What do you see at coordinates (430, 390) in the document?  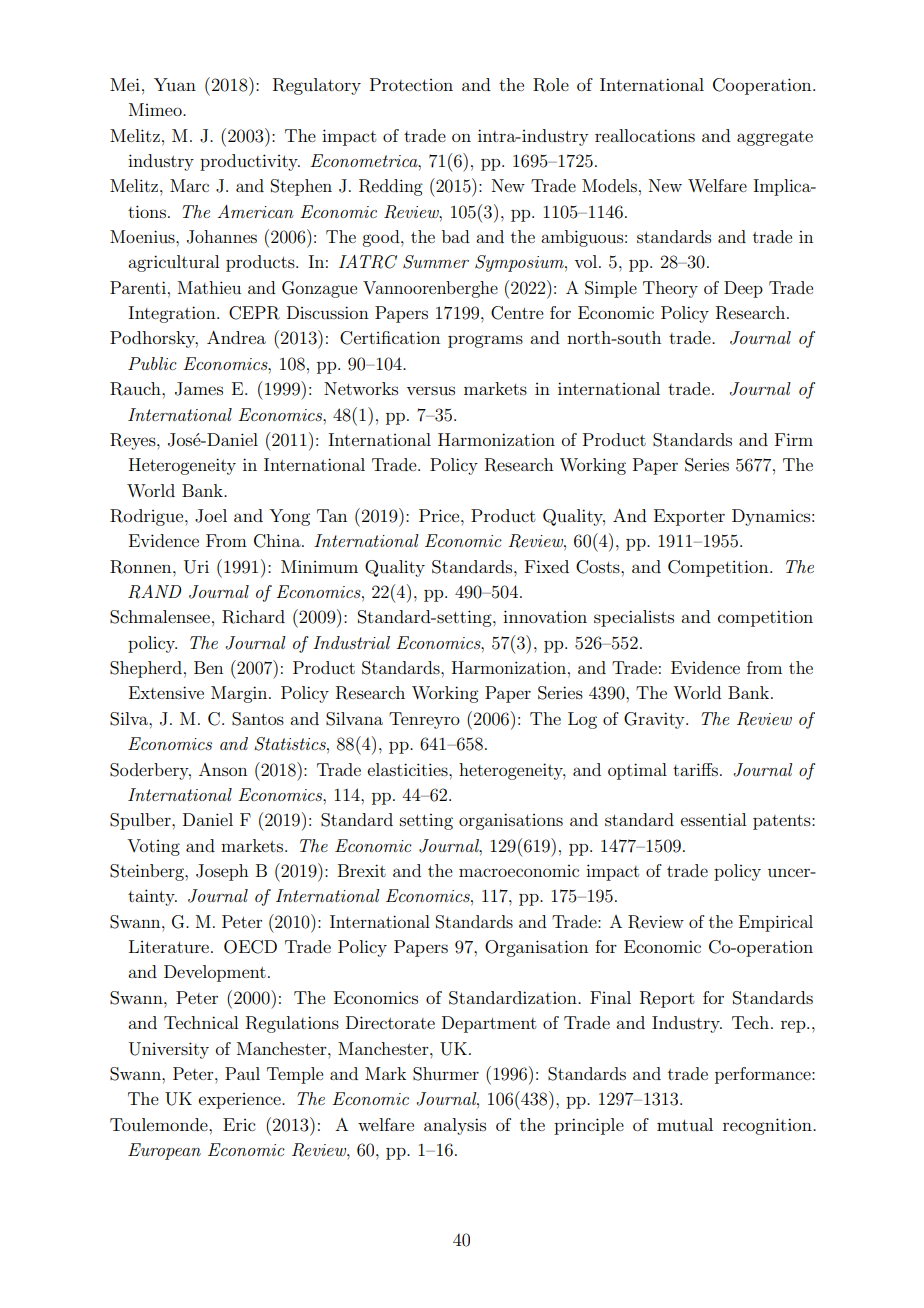 I see `versus` at bounding box center [430, 390].
